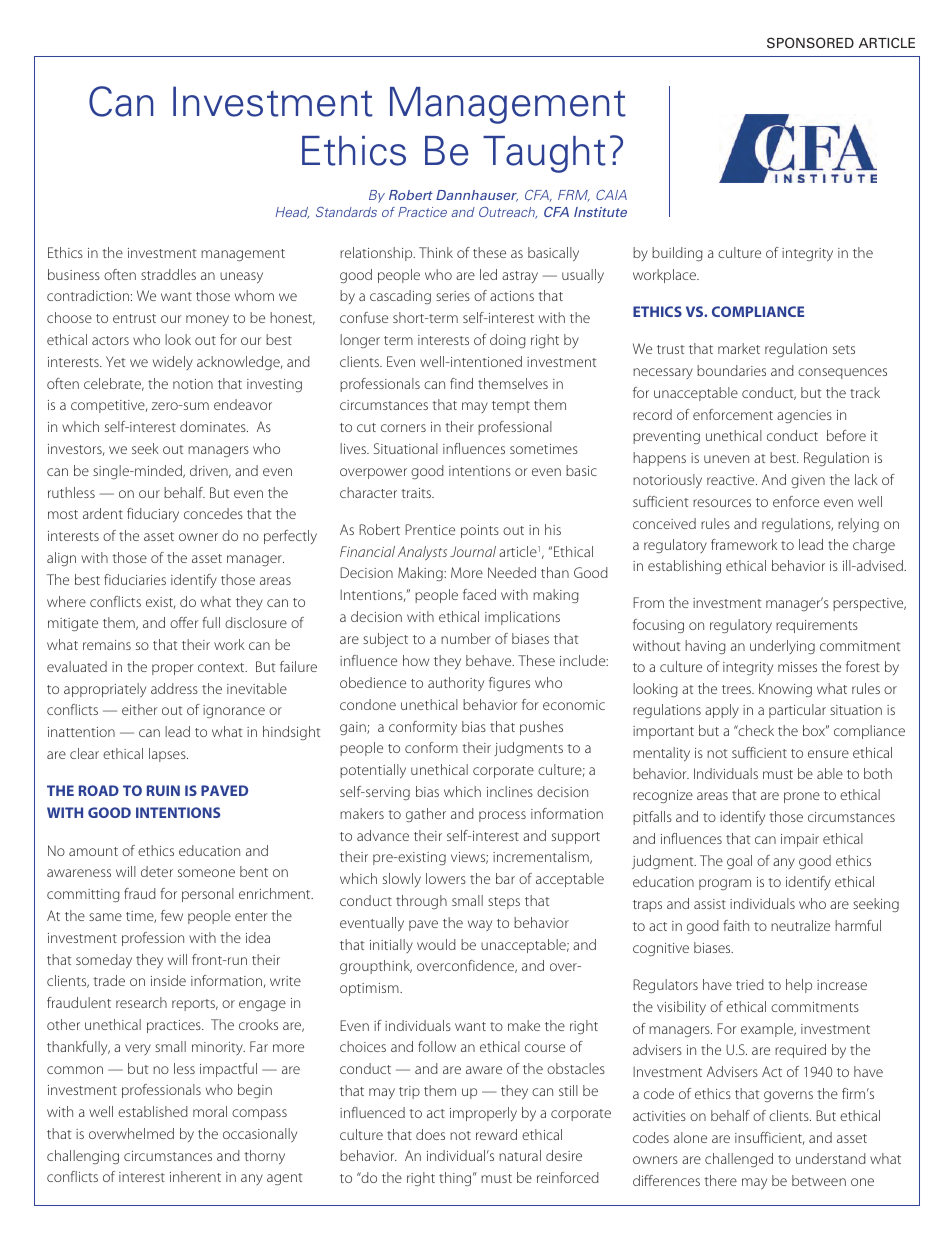 This screenshot has height=1233, width=952. Describe the element at coordinates (157, 871) in the screenshot. I see `deter` at that location.
